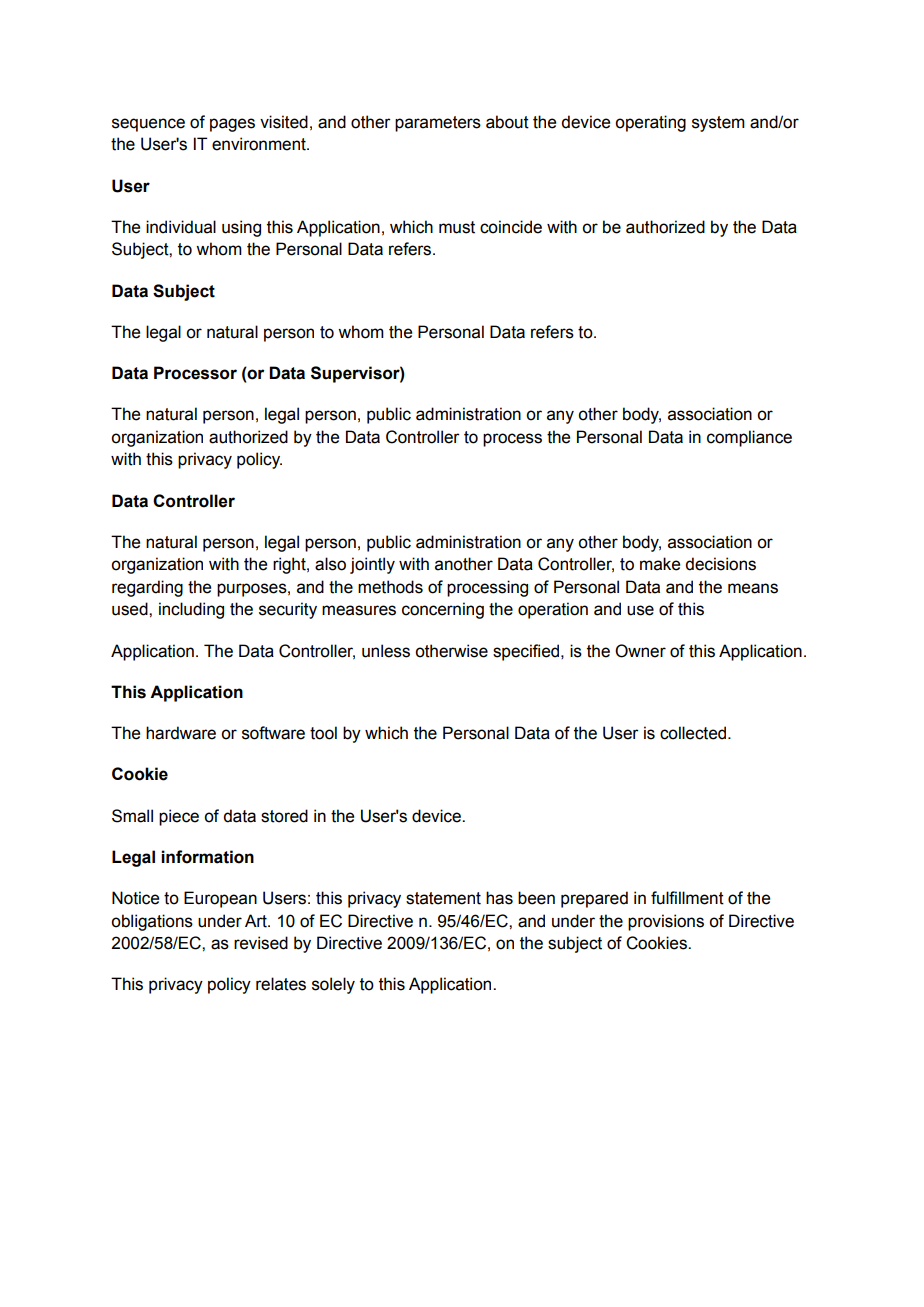 The width and height of the image is (924, 1307). I want to click on regarding, so click(147, 588).
